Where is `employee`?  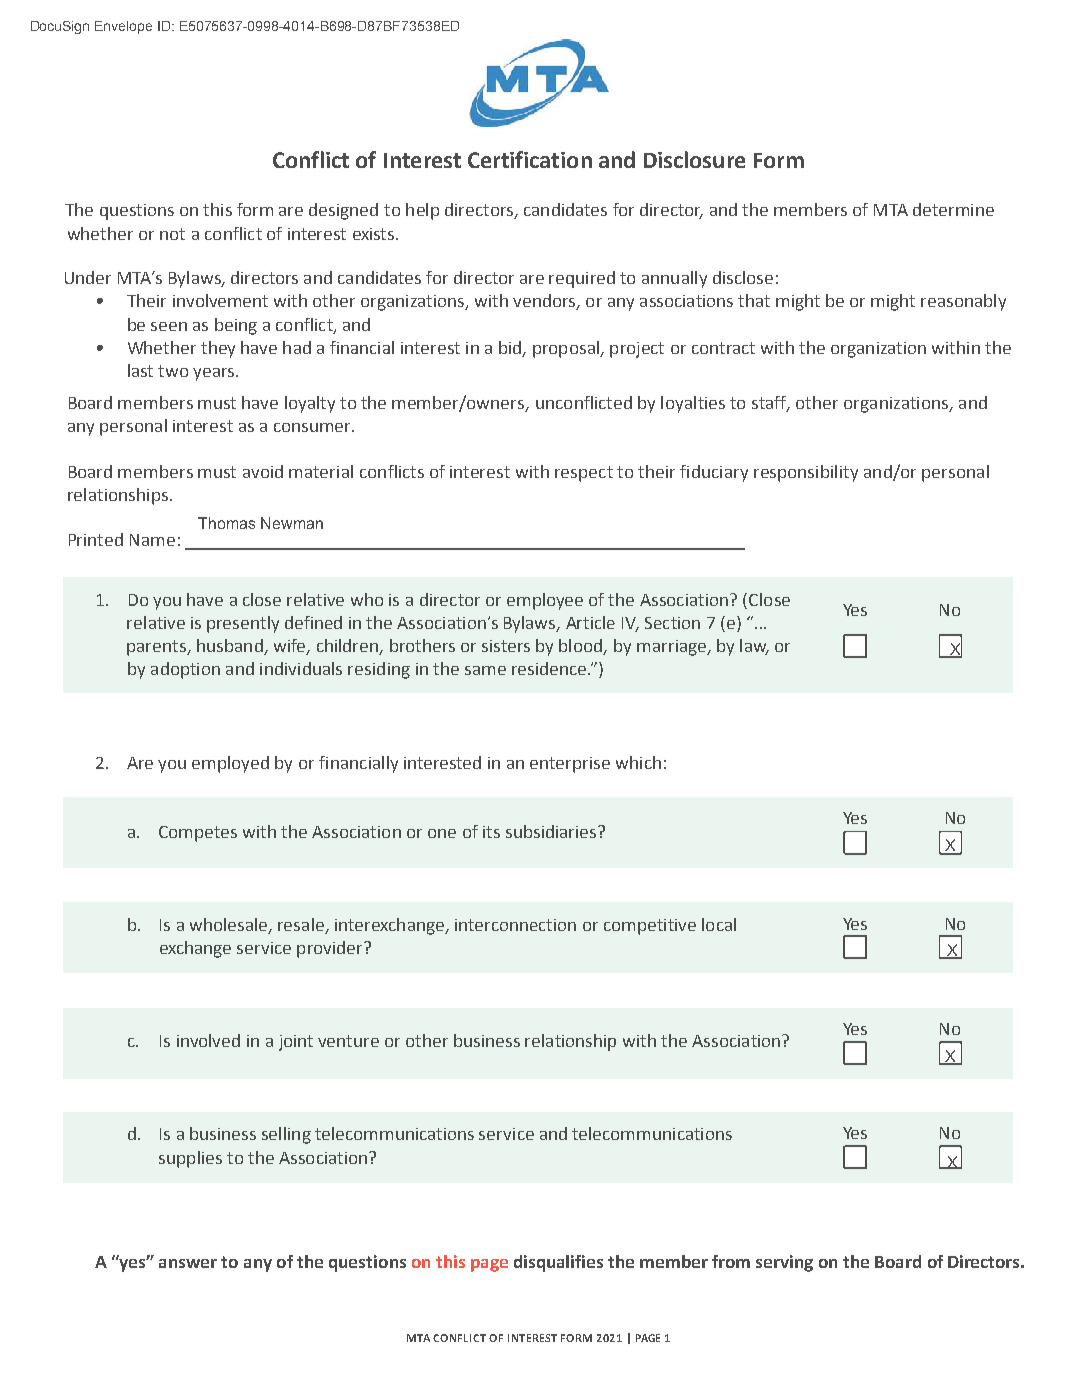 employee is located at coordinates (545, 601).
